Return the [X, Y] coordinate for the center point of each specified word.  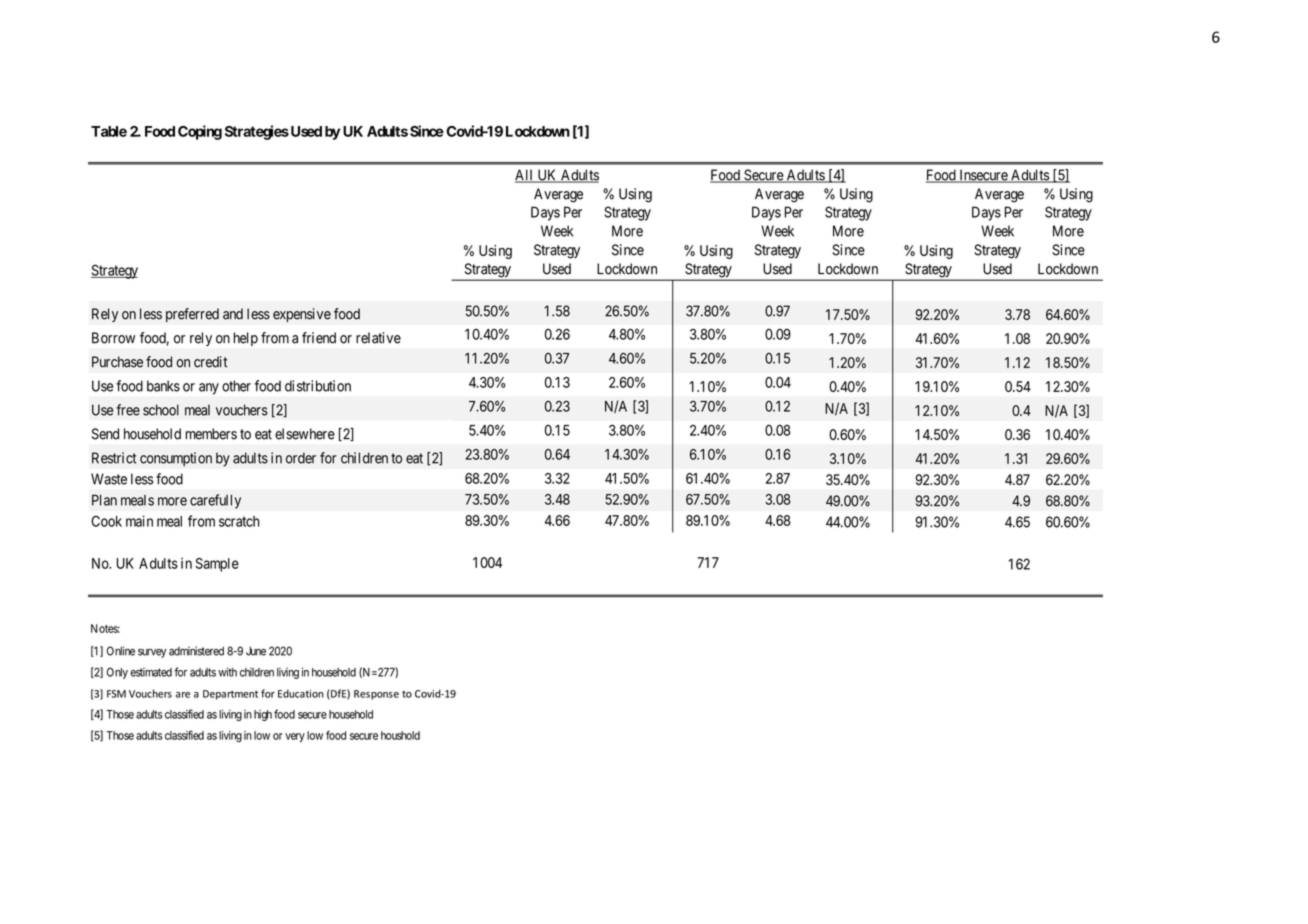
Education [301, 693]
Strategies [257, 132]
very [295, 737]
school [161, 410]
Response [376, 695]
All [525, 176]
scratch [239, 521]
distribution [318, 386]
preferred [192, 315]
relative [378, 338]
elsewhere [305, 434]
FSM [116, 694]
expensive [302, 315]
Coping [200, 132]
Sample [217, 565]
